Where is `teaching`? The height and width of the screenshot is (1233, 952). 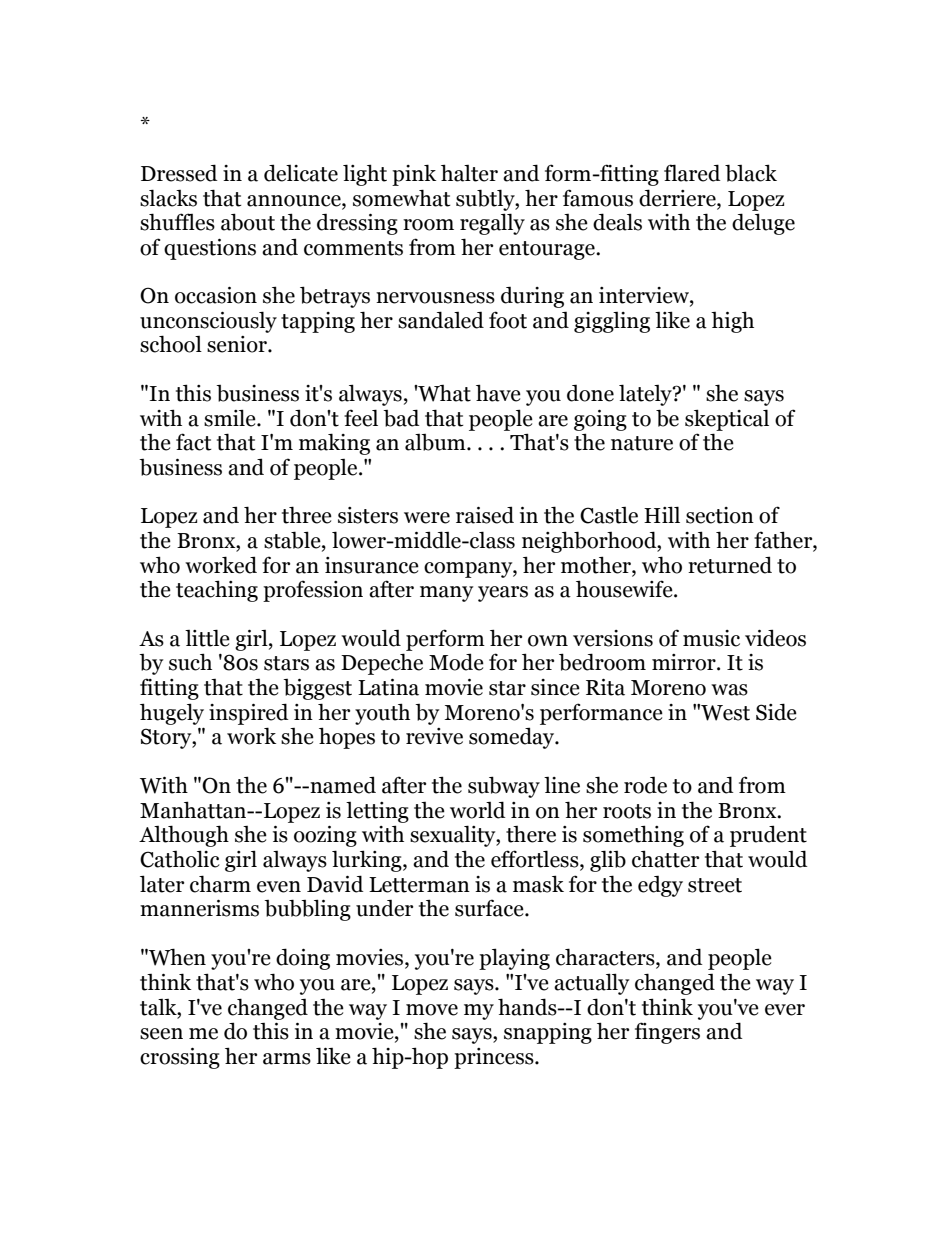 teaching is located at coordinates (217, 591).
